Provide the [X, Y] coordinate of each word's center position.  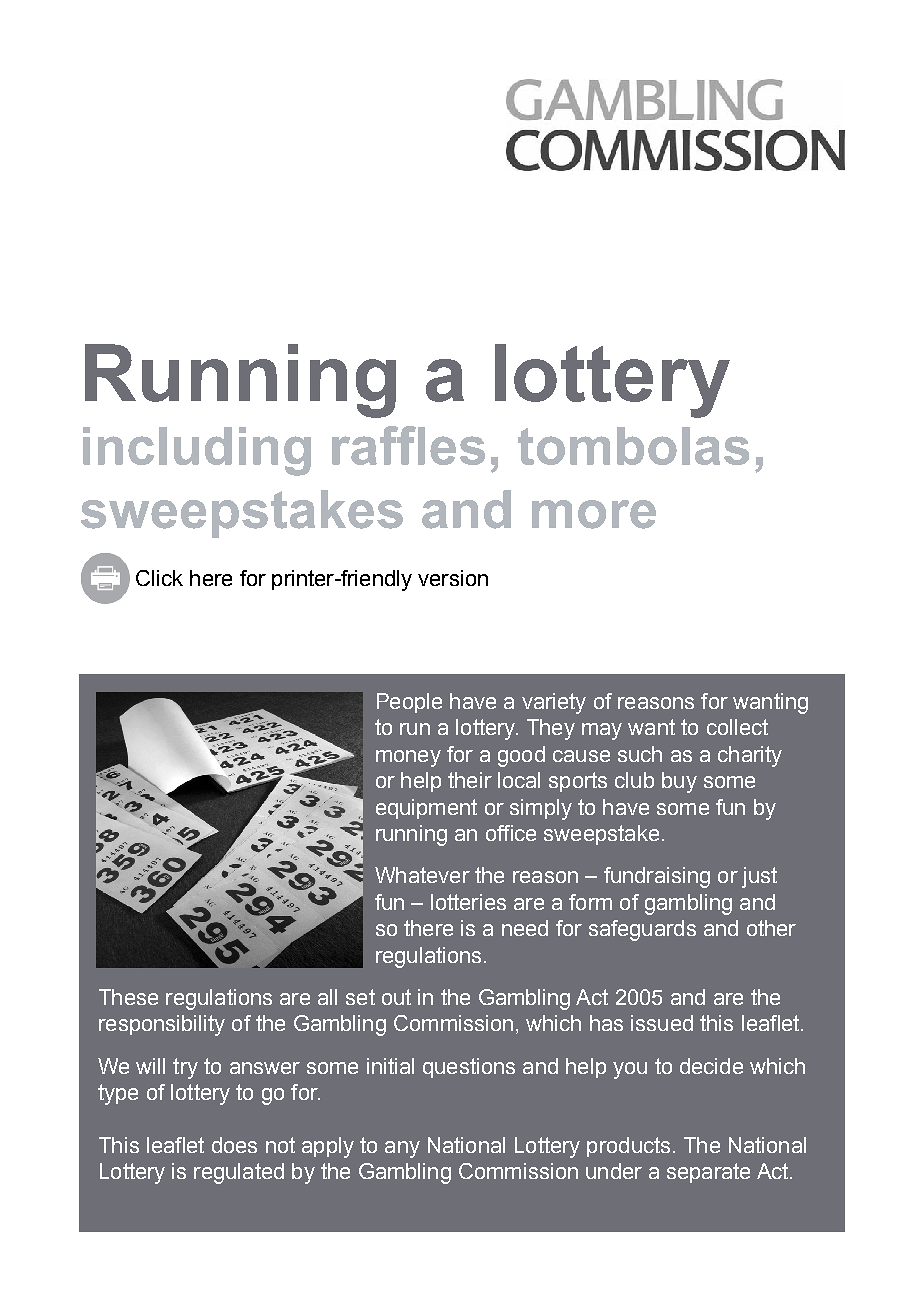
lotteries [468, 902]
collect [737, 727]
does [234, 1145]
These [128, 997]
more [594, 514]
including [197, 451]
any [402, 1149]
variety [554, 703]
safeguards [642, 930]
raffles [408, 445]
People [409, 703]
